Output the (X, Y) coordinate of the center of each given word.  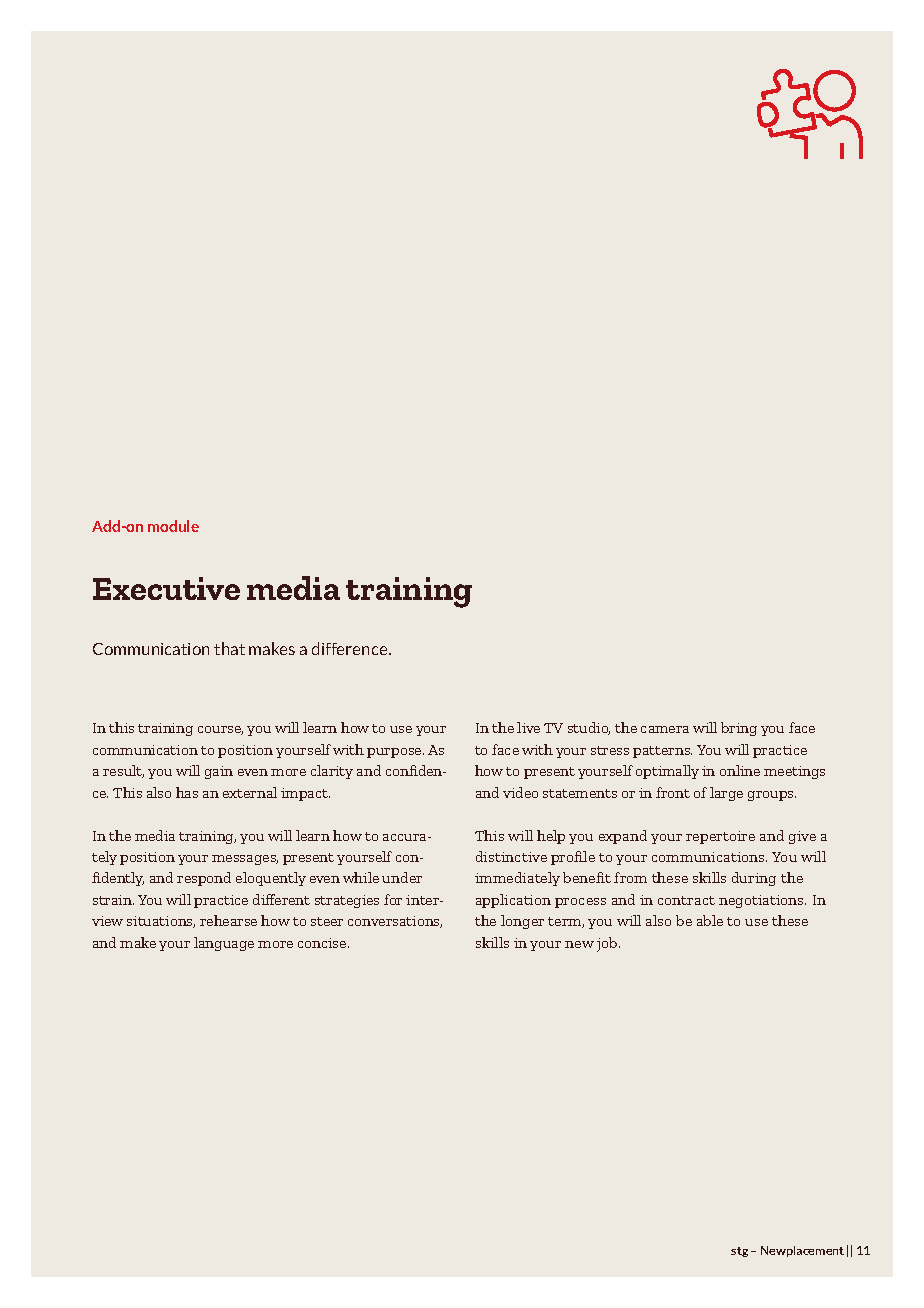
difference (351, 648)
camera (665, 729)
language (224, 944)
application (513, 901)
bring (739, 729)
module (173, 526)
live (528, 727)
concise (323, 943)
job (608, 944)
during (754, 879)
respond (204, 879)
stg (739, 1252)
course (220, 730)
